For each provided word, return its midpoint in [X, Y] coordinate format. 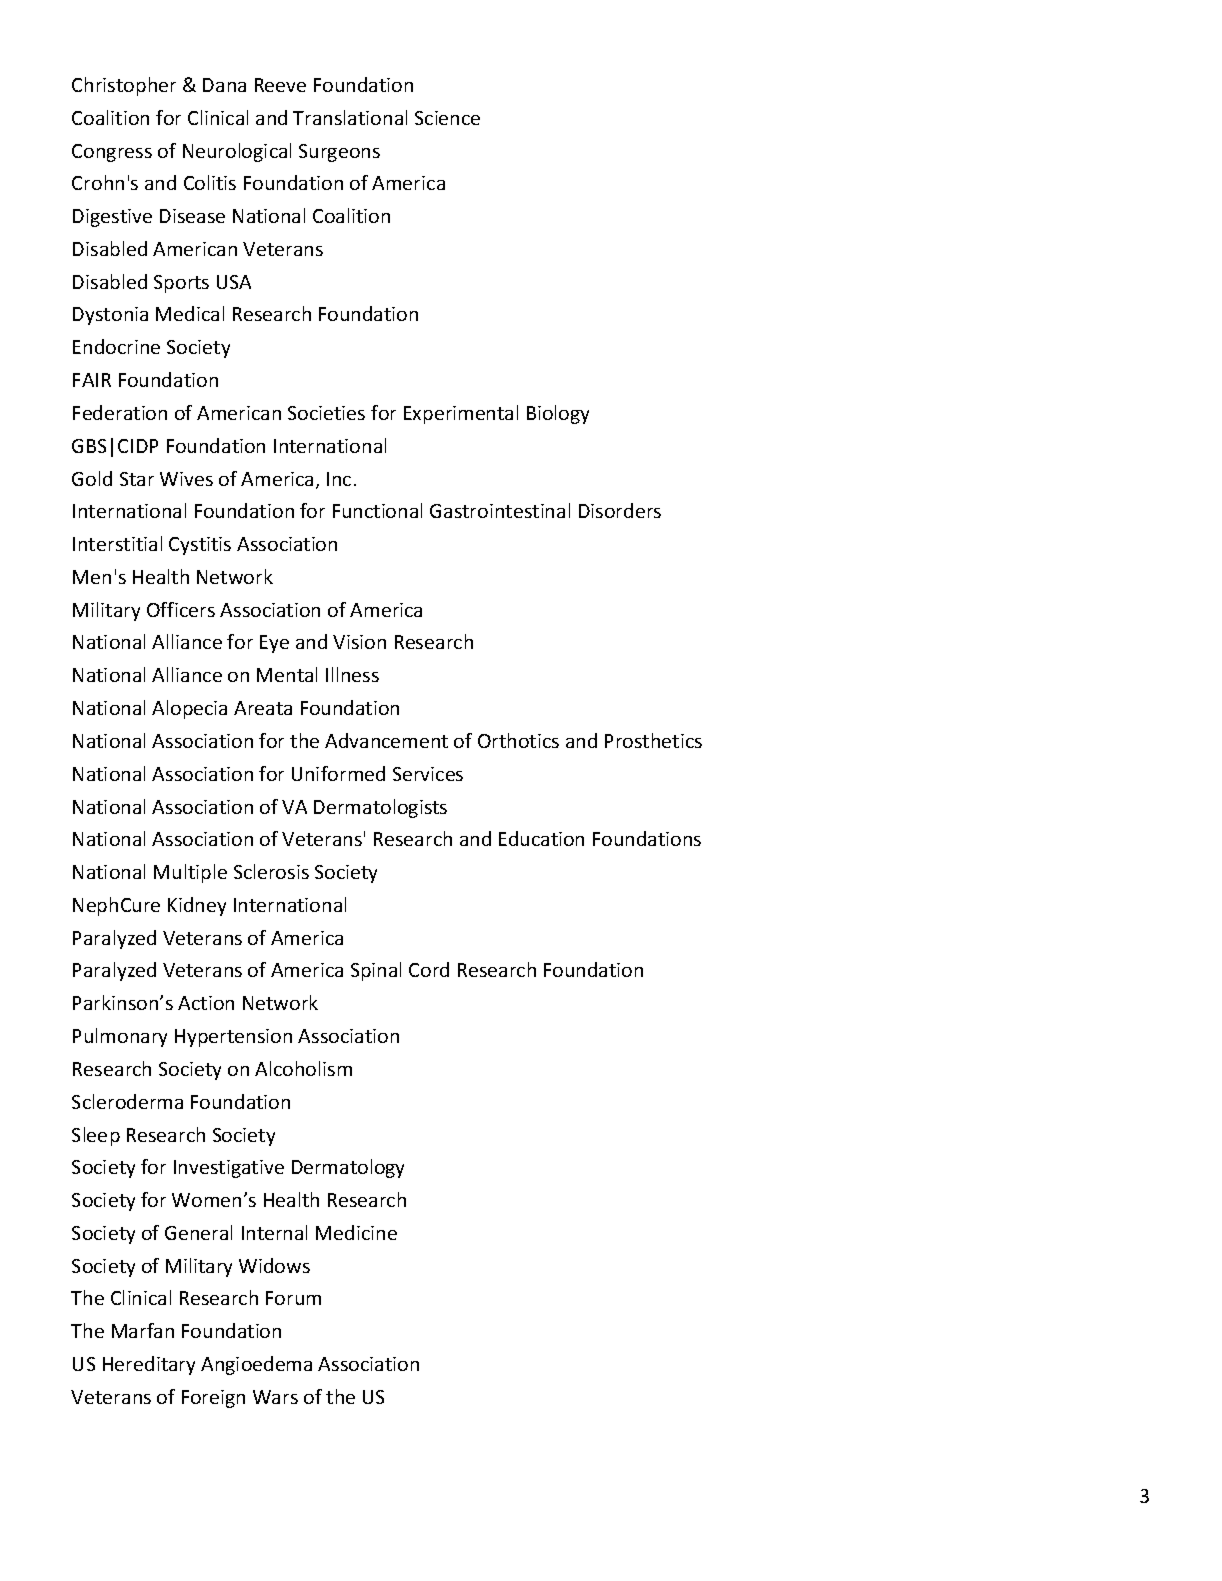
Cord [429, 969]
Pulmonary [120, 1037]
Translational [350, 117]
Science [447, 118]
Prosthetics [653, 740]
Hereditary [149, 1365]
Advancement [386, 740]
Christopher [124, 86]
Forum [293, 1298]
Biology [558, 414]
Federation [120, 412]
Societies [326, 413]
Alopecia [189, 709]
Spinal [376, 971]
